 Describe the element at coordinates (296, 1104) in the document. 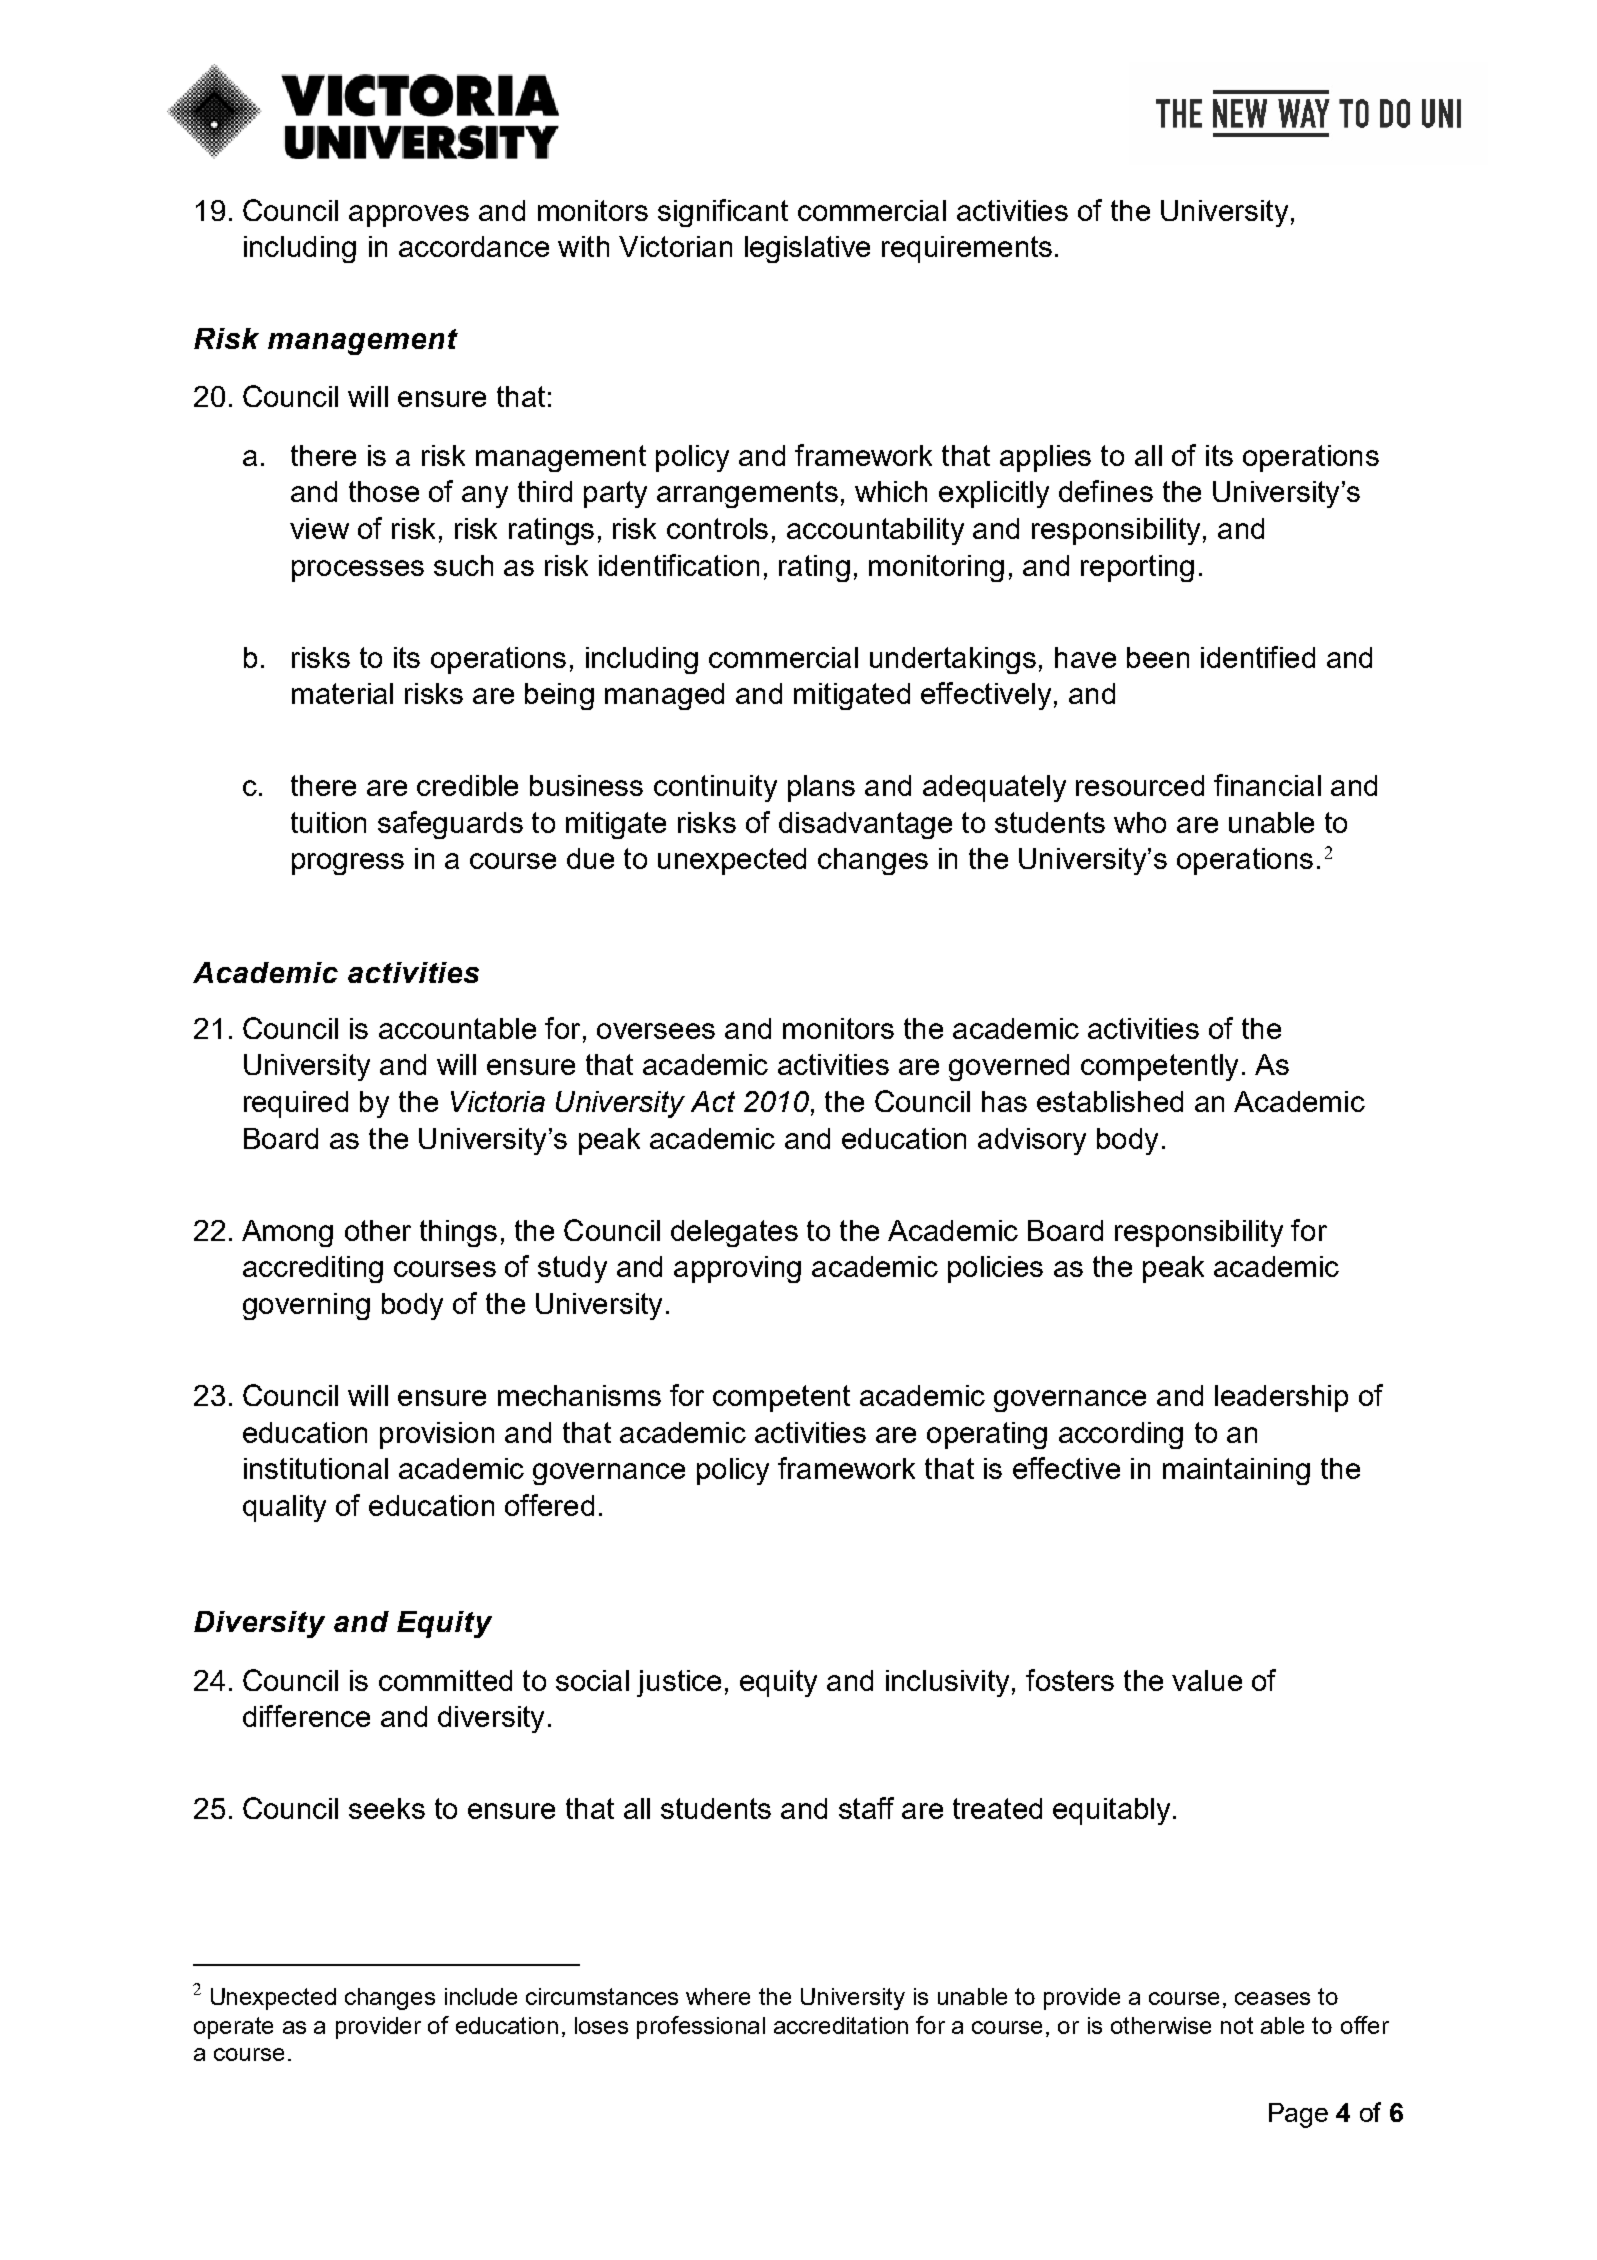

I see `required` at that location.
